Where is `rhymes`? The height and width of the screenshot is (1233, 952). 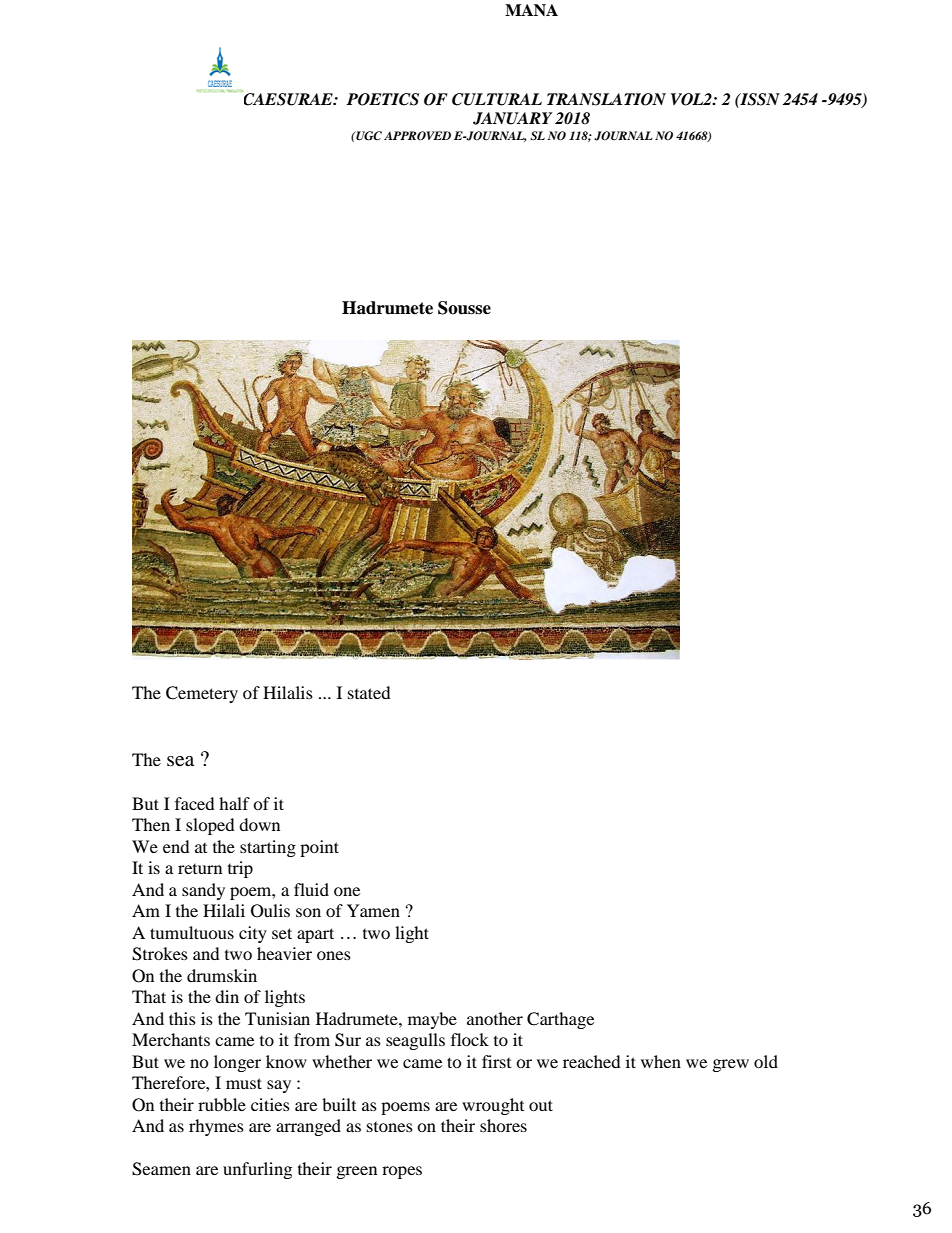
rhymes is located at coordinates (216, 1127).
